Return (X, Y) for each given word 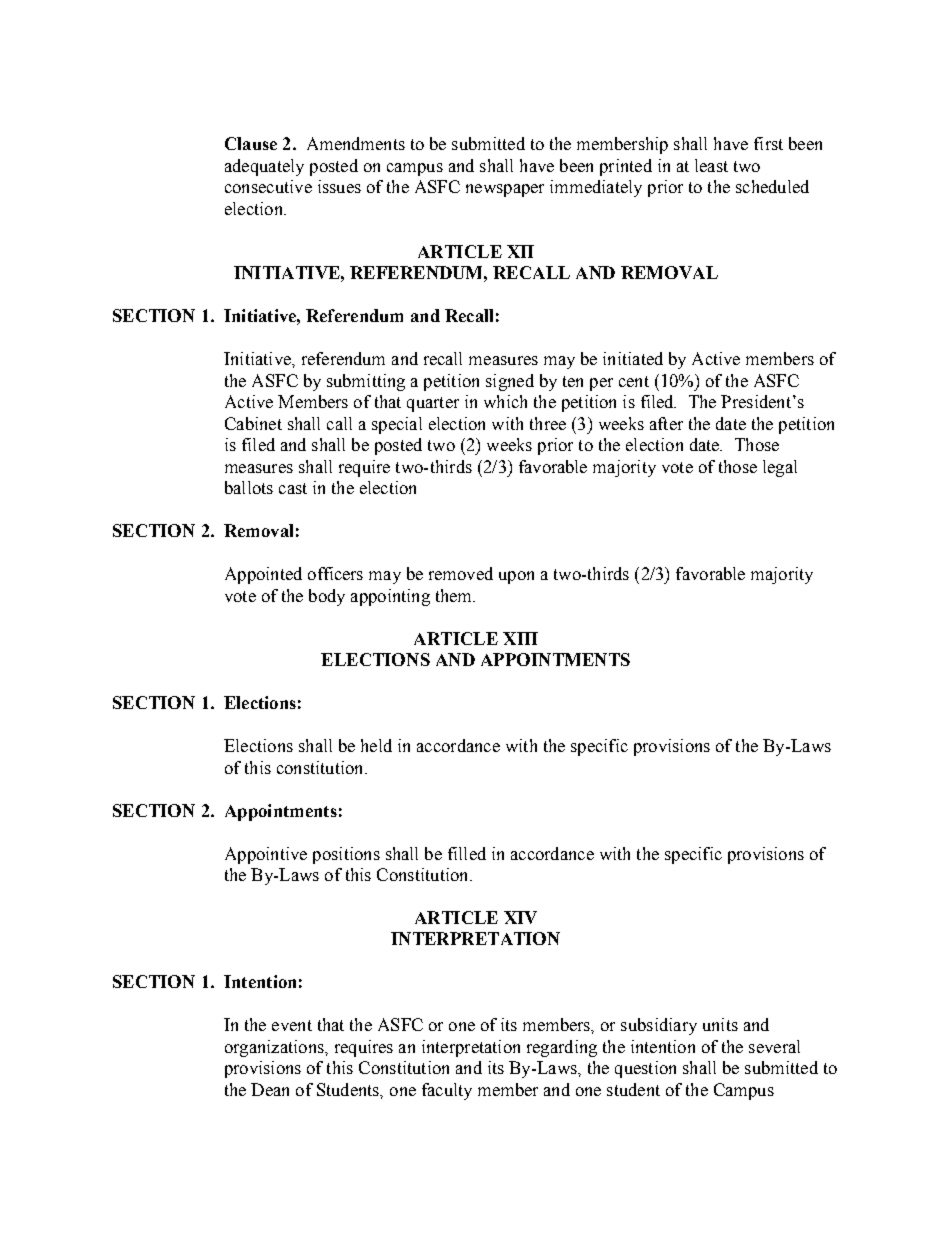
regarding (562, 1048)
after (666, 423)
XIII (520, 638)
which (505, 401)
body (327, 597)
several (774, 1046)
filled (467, 853)
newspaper (505, 190)
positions (346, 855)
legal (780, 468)
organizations (275, 1048)
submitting (366, 382)
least (711, 165)
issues (339, 186)
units (720, 1024)
